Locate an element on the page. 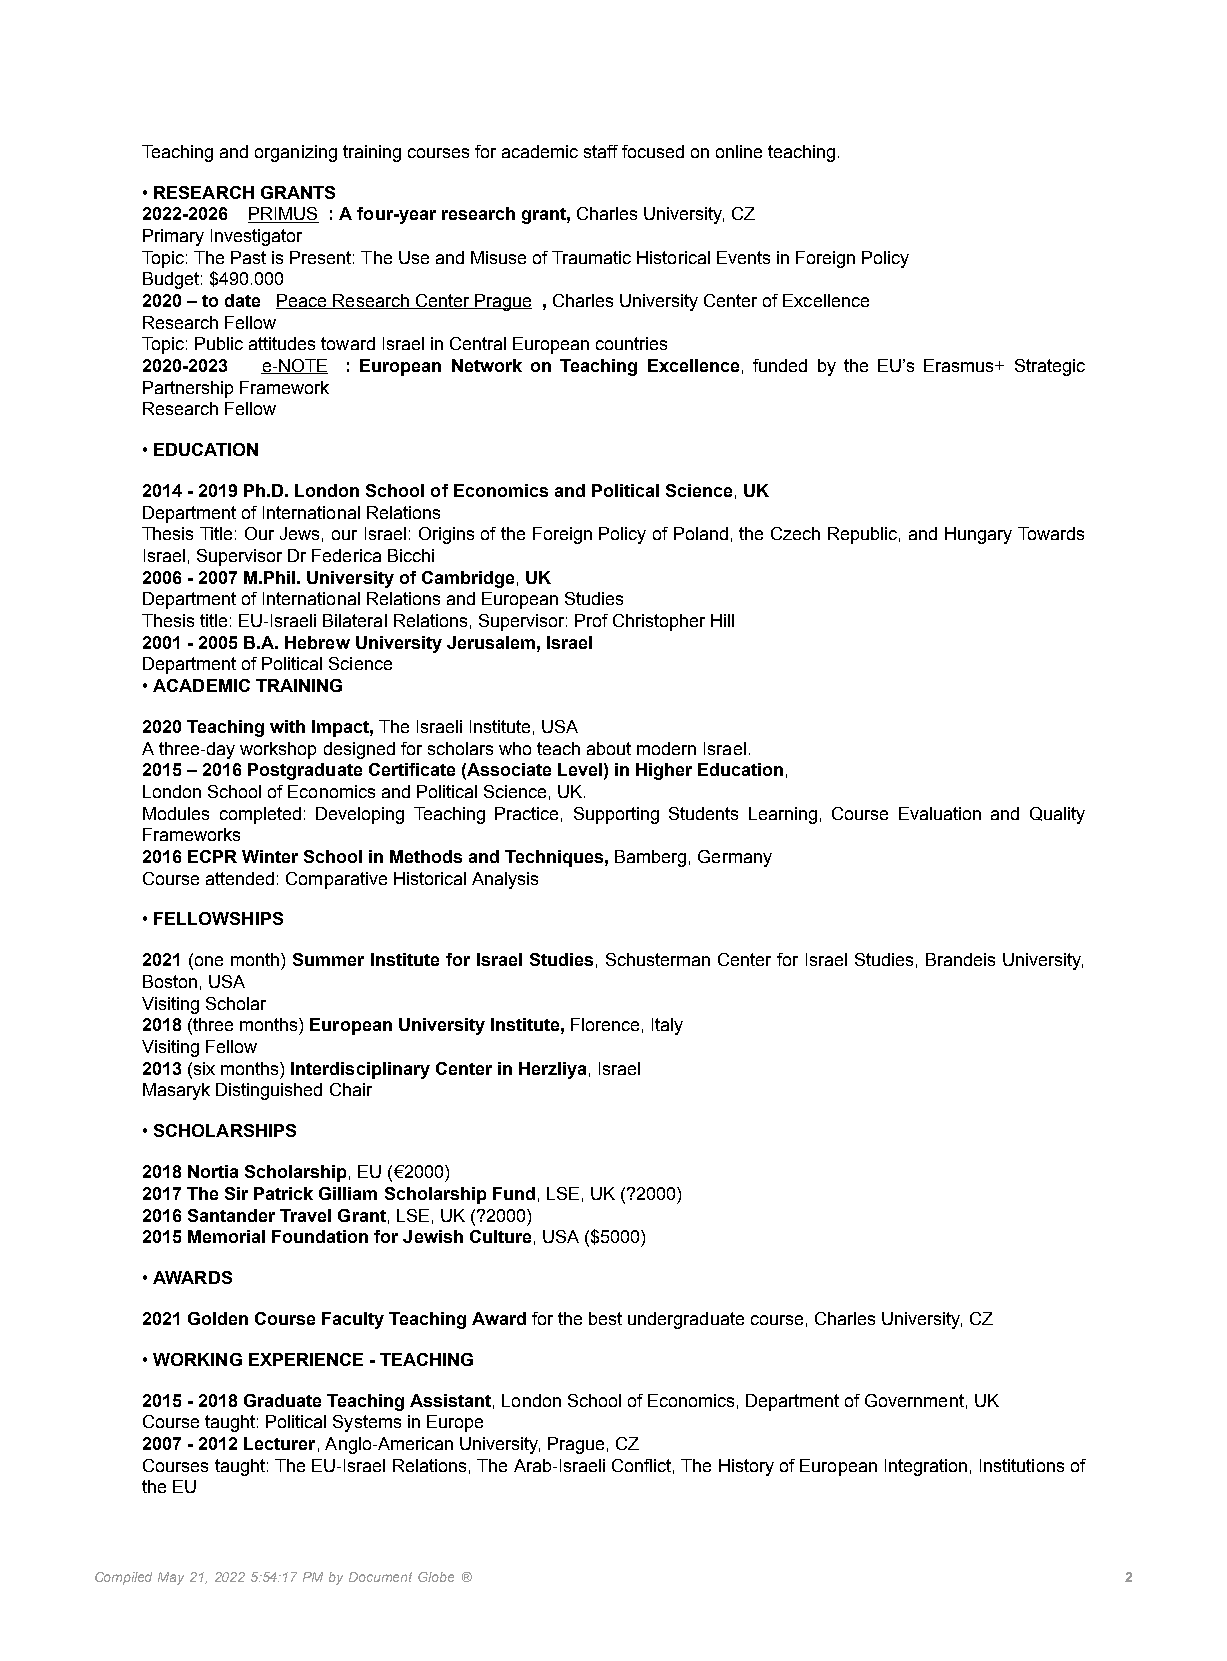 The image size is (1227, 1661). Federica is located at coordinates (346, 555).
